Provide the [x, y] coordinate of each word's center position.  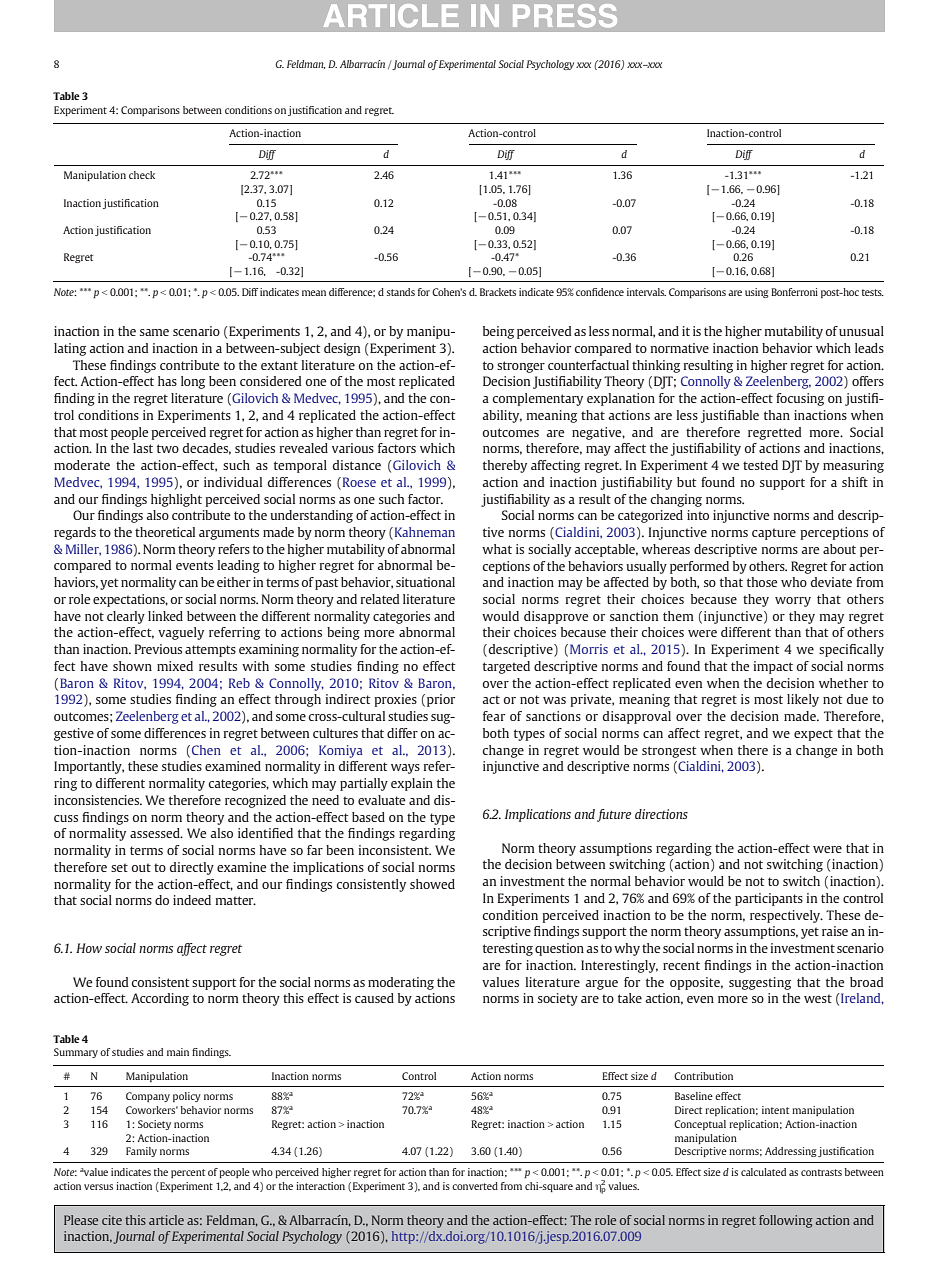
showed [432, 884]
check [142, 175]
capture [774, 534]
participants [769, 899]
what [497, 549]
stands [401, 292]
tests [873, 292]
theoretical [165, 532]
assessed [156, 833]
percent [188, 1173]
